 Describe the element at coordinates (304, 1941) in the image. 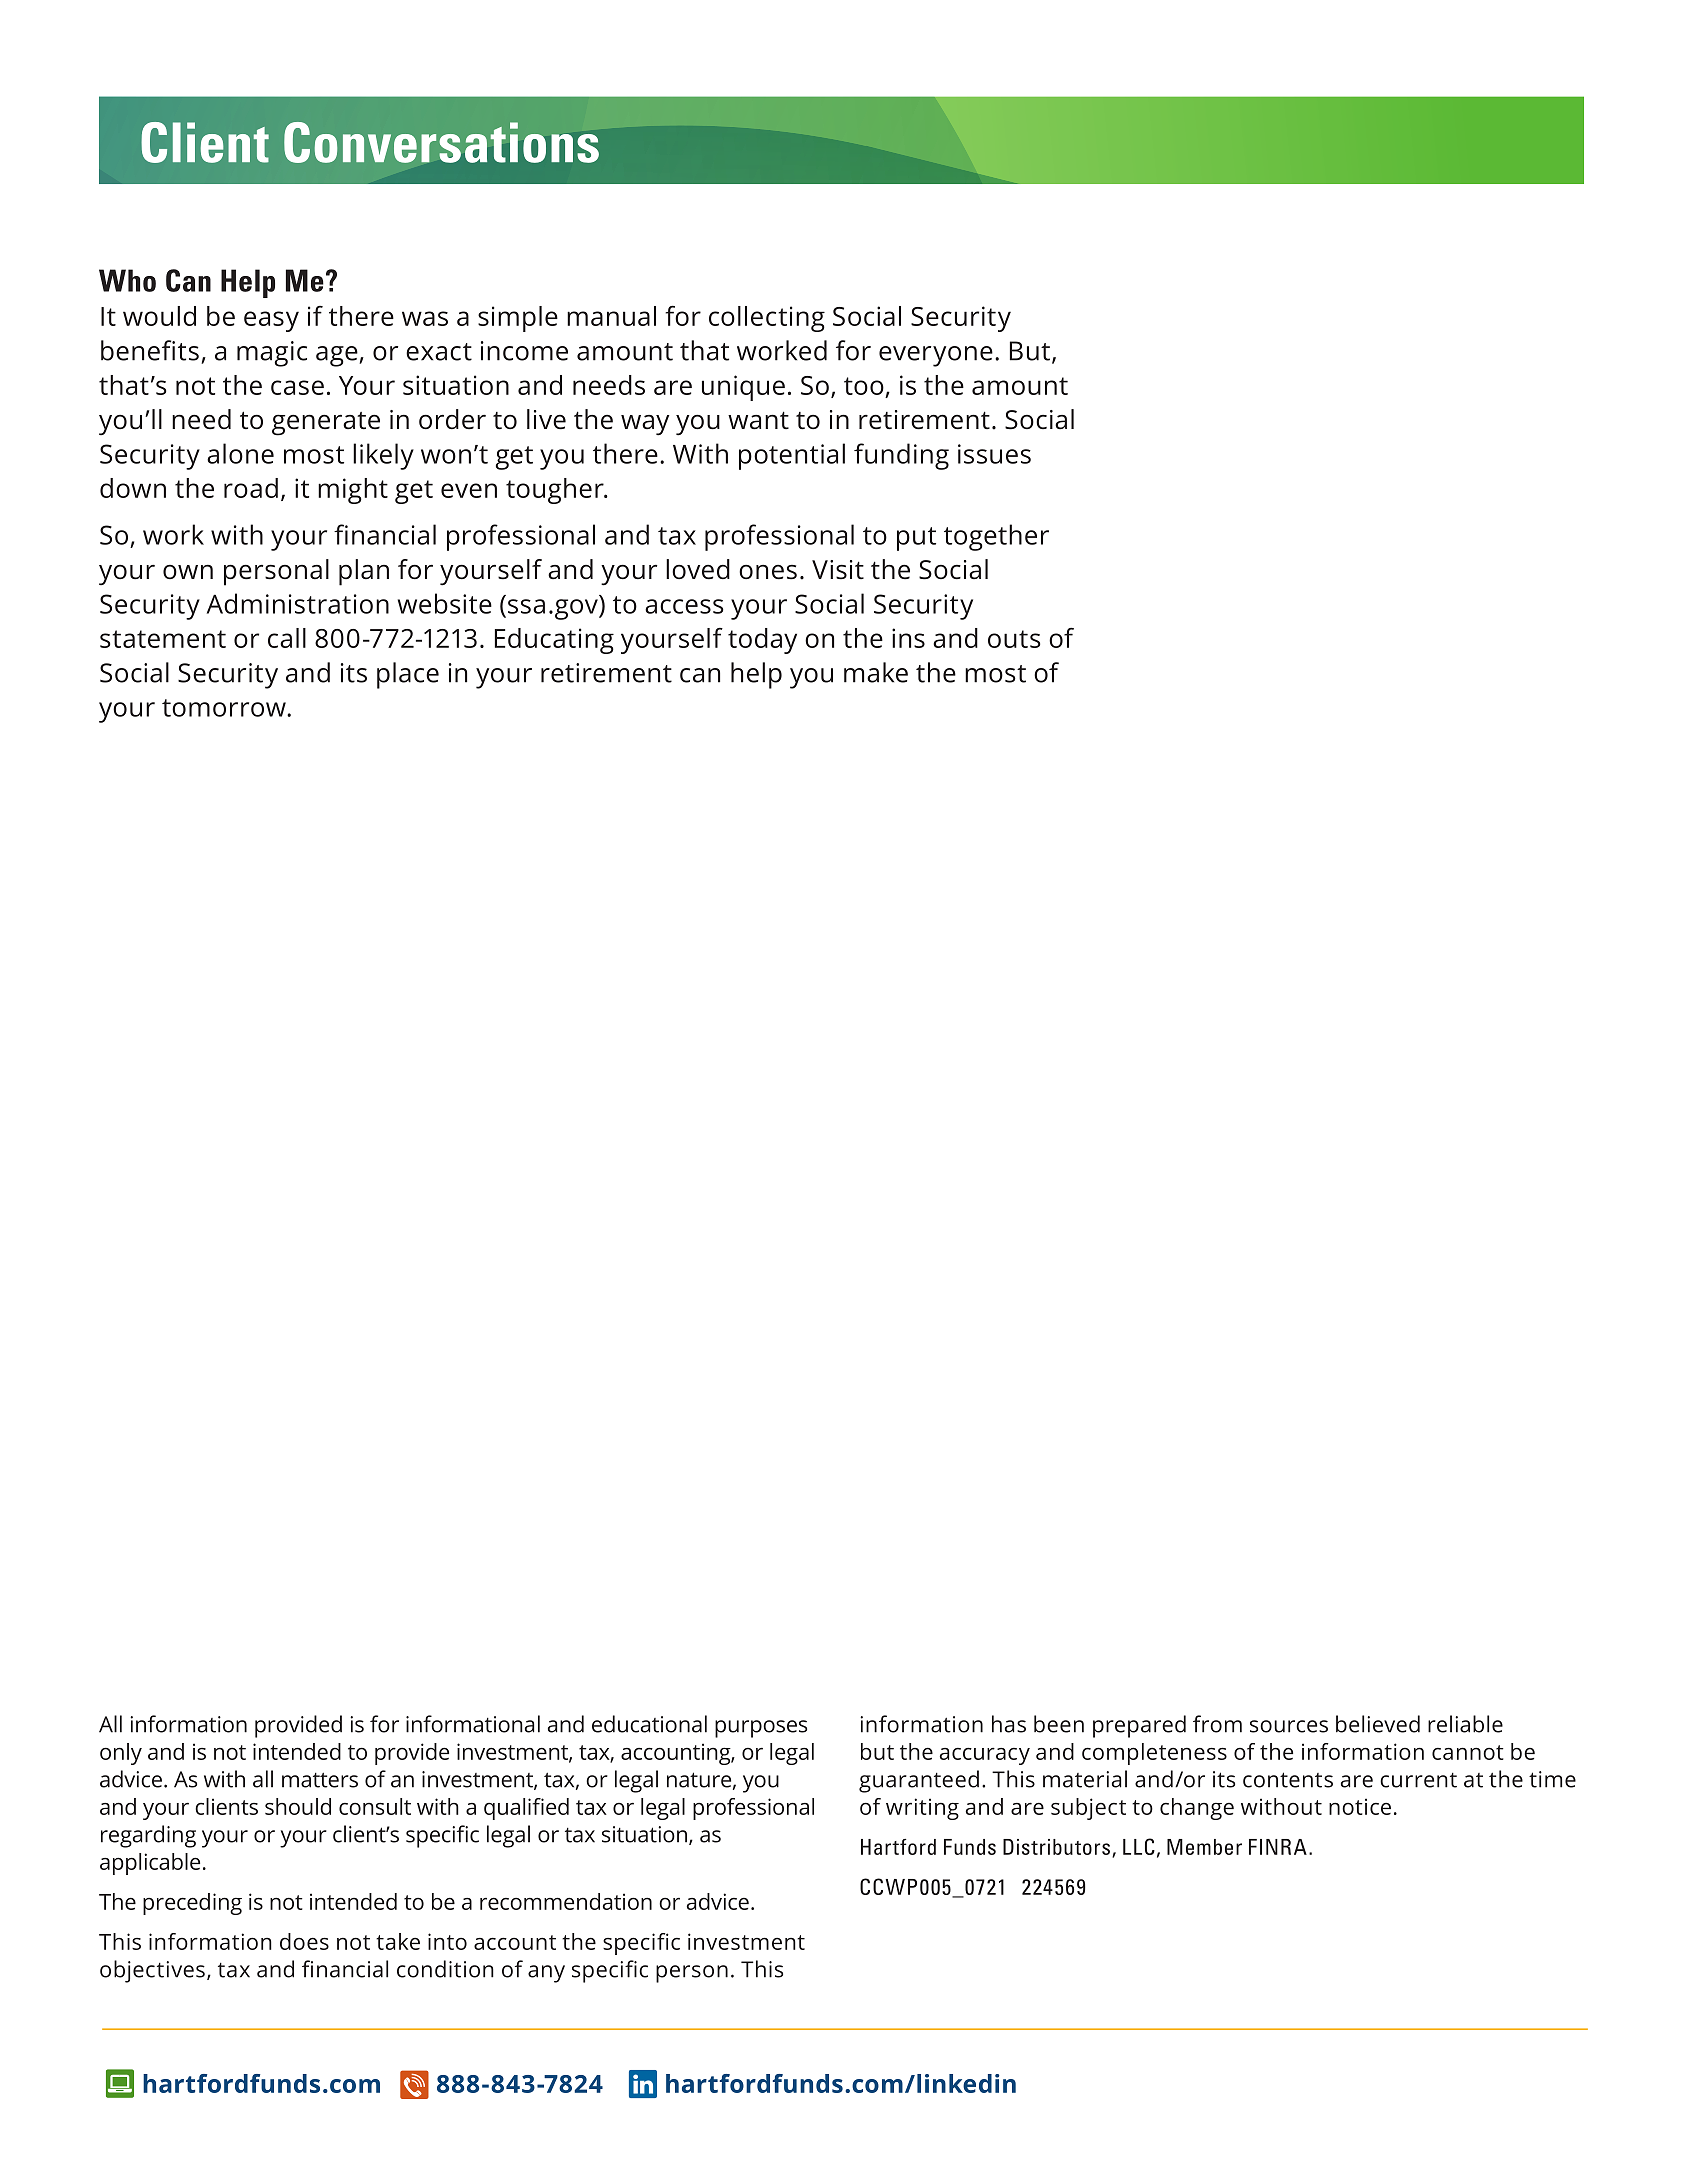

I see `does` at that location.
